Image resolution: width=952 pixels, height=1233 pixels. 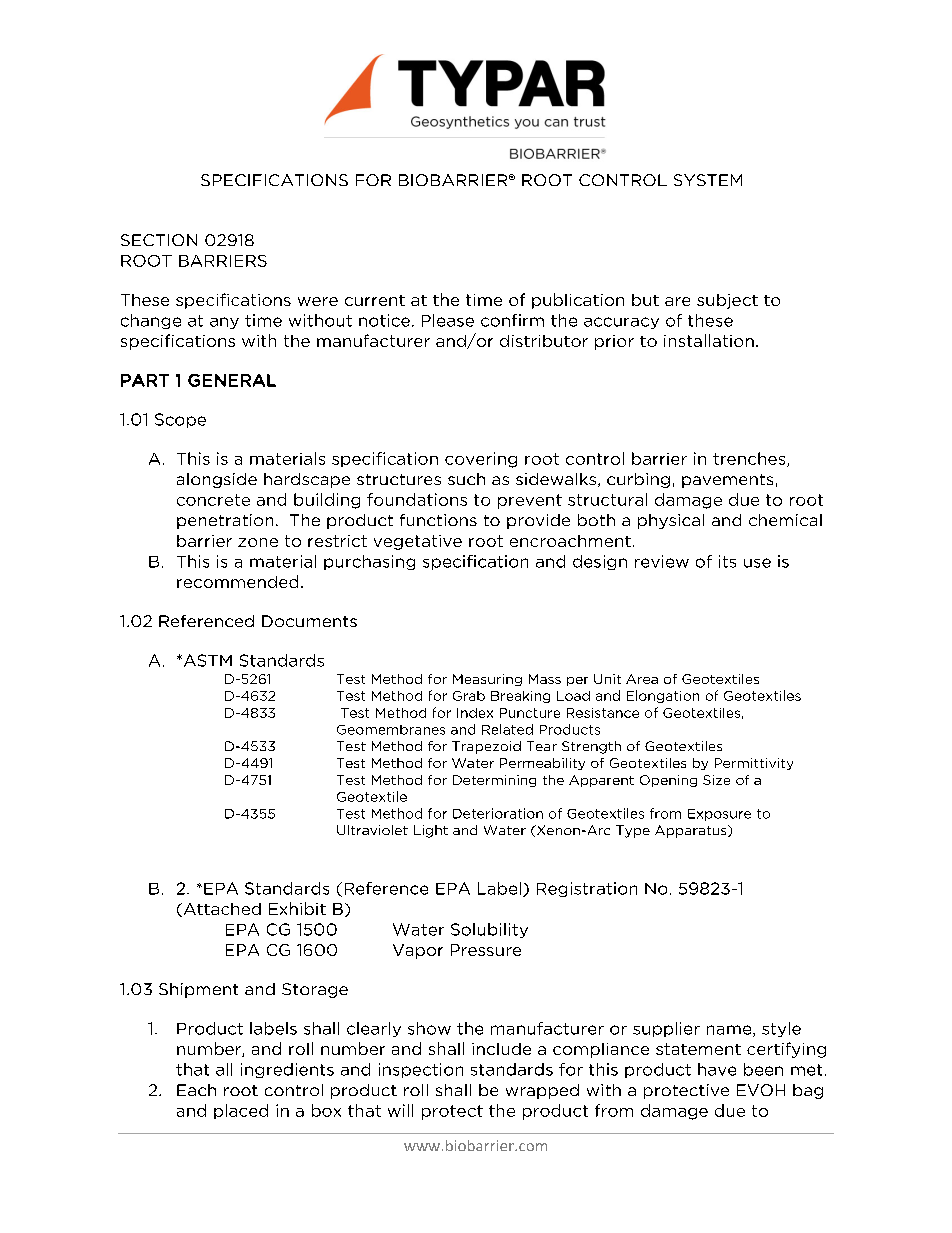 What do you see at coordinates (717, 1069) in the screenshot?
I see `have` at bounding box center [717, 1069].
